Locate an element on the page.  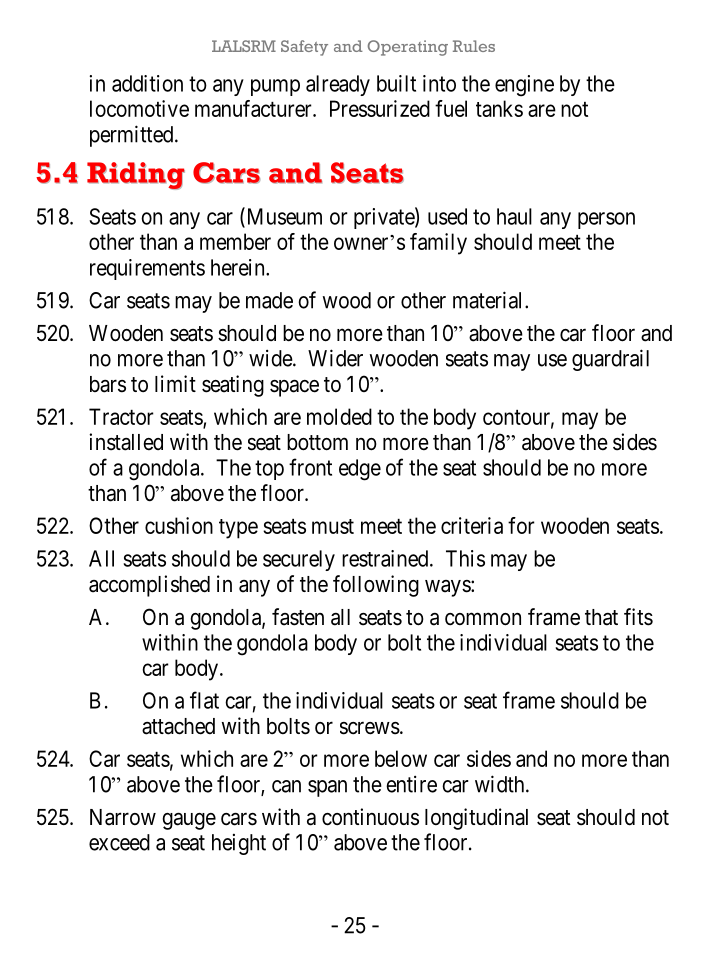
accomplished is located at coordinates (149, 586).
